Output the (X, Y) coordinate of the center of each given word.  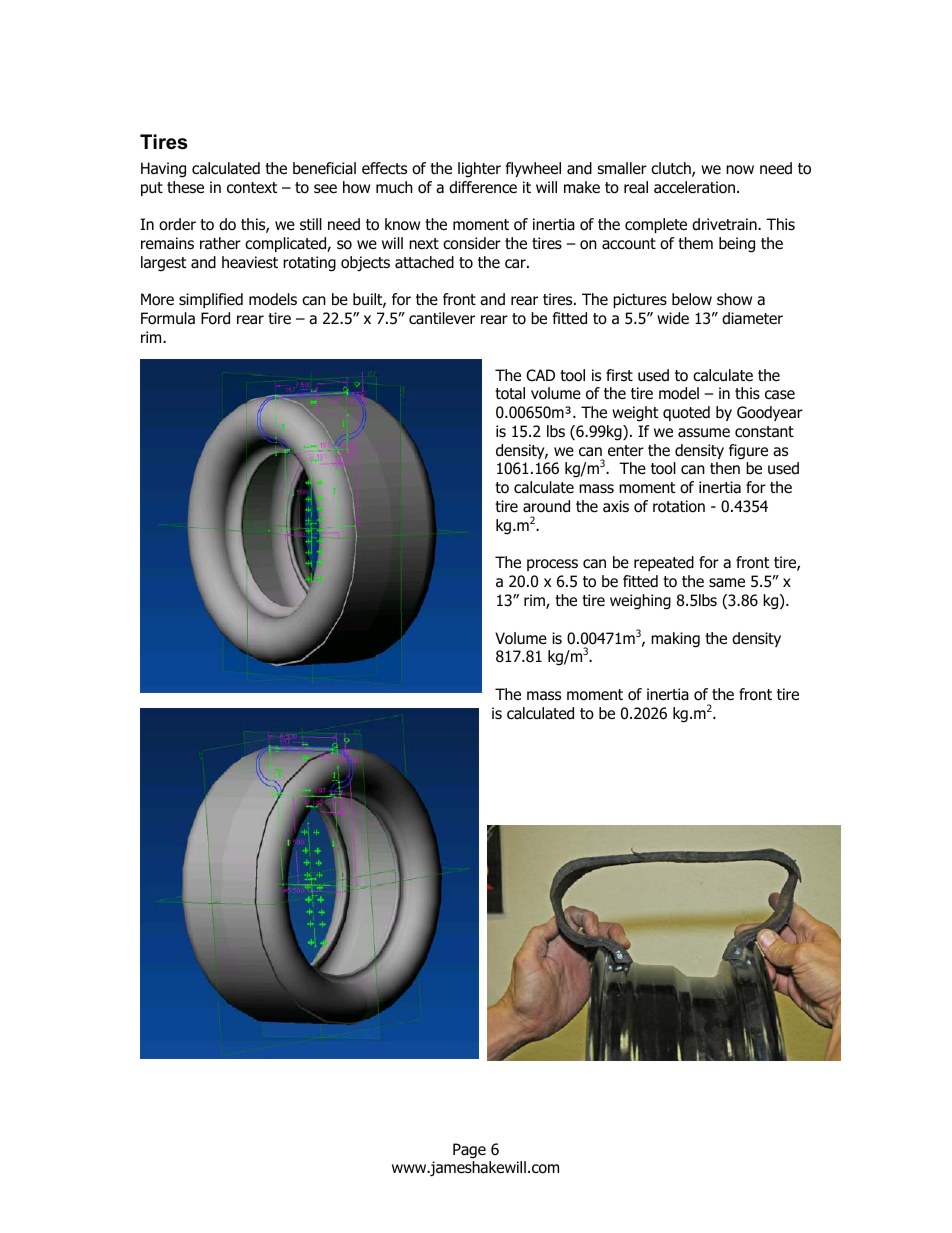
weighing (640, 602)
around (546, 506)
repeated (664, 563)
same (727, 583)
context (252, 188)
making (675, 640)
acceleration (696, 187)
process (552, 565)
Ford (215, 318)
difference (483, 187)
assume (704, 433)
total (510, 393)
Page (469, 1151)
